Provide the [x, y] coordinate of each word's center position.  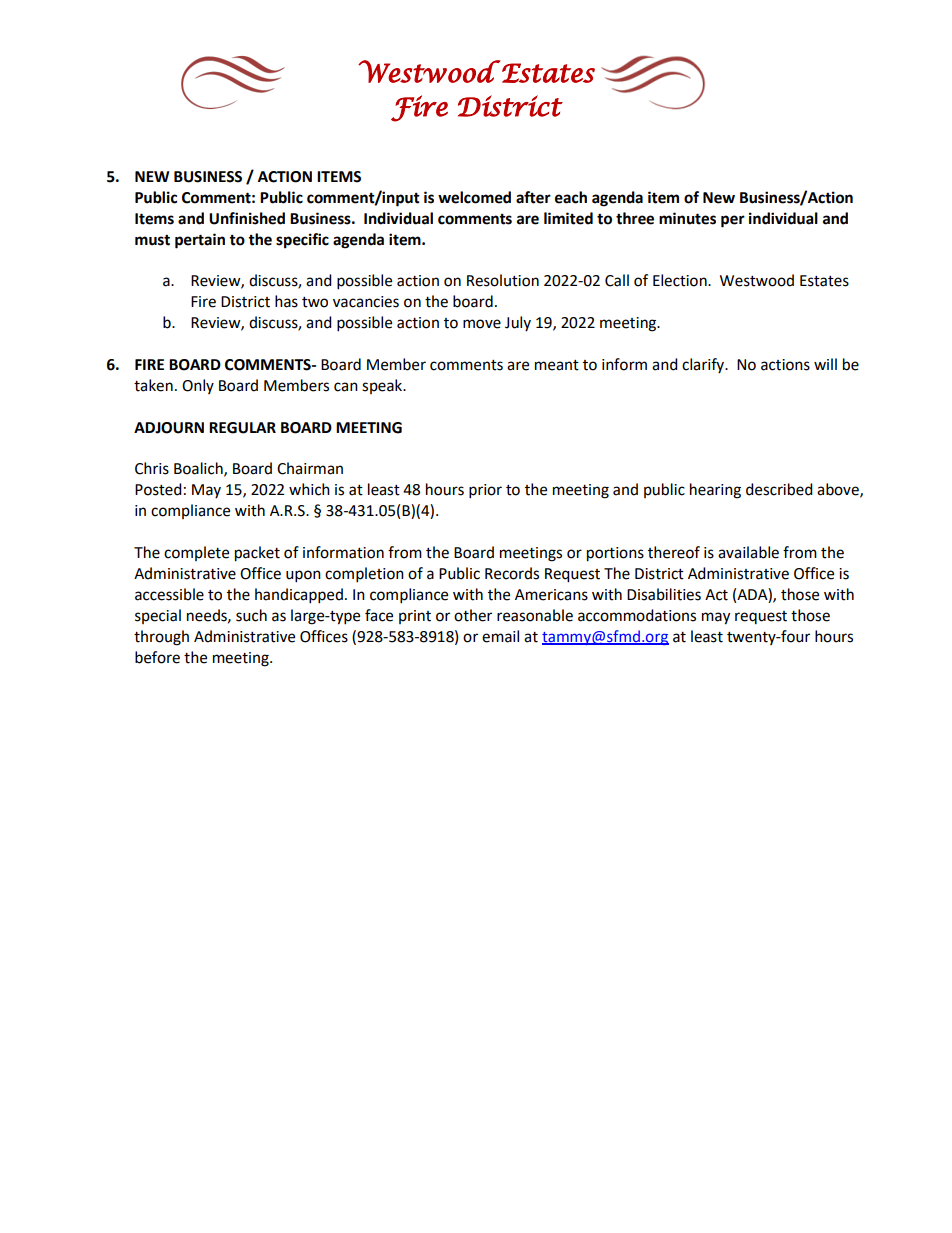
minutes [687, 218]
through [161, 638]
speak [383, 386]
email [500, 636]
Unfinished [247, 218]
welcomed [474, 197]
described [779, 489]
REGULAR [242, 428]
